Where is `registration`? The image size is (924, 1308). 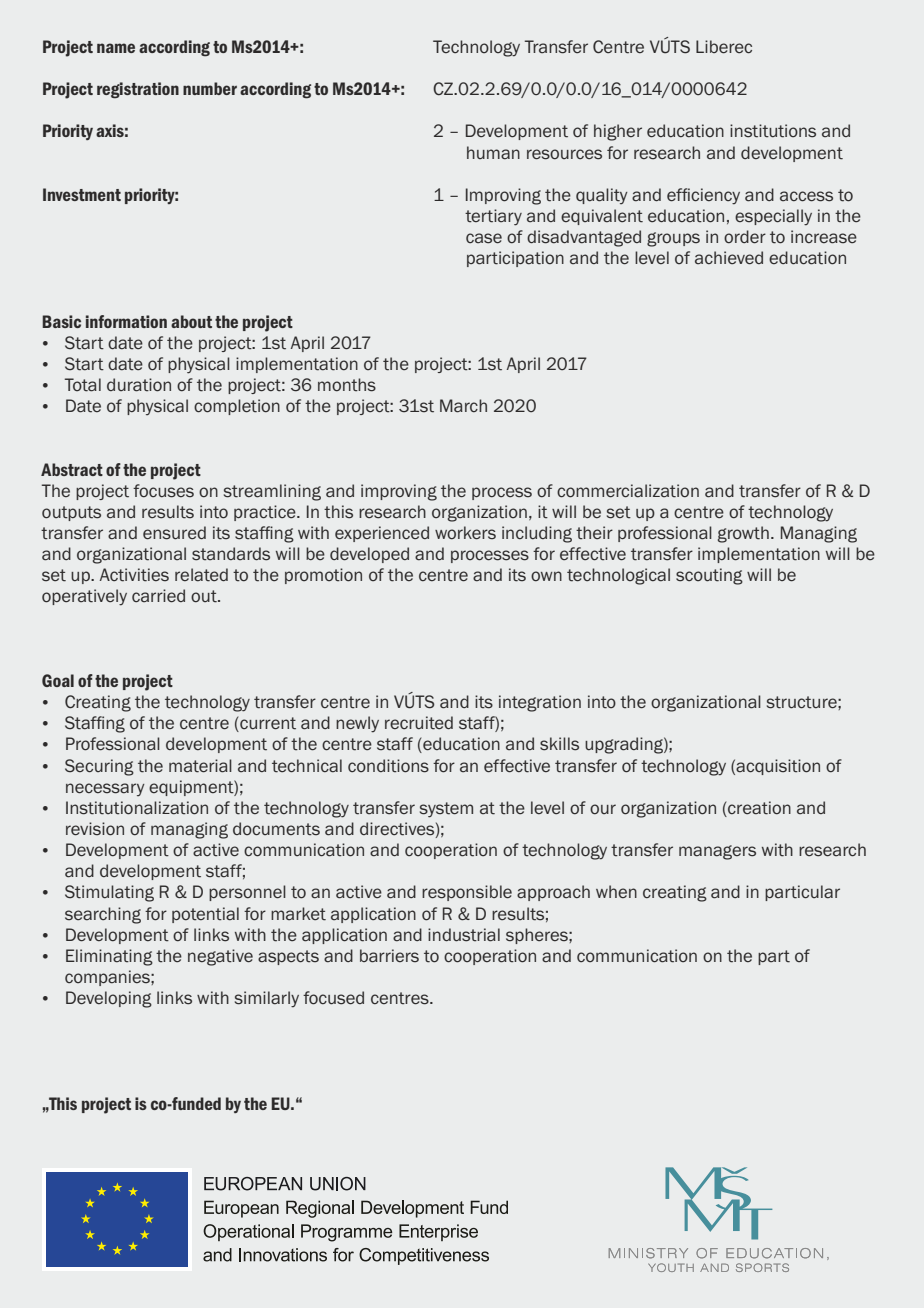 registration is located at coordinates (138, 90).
